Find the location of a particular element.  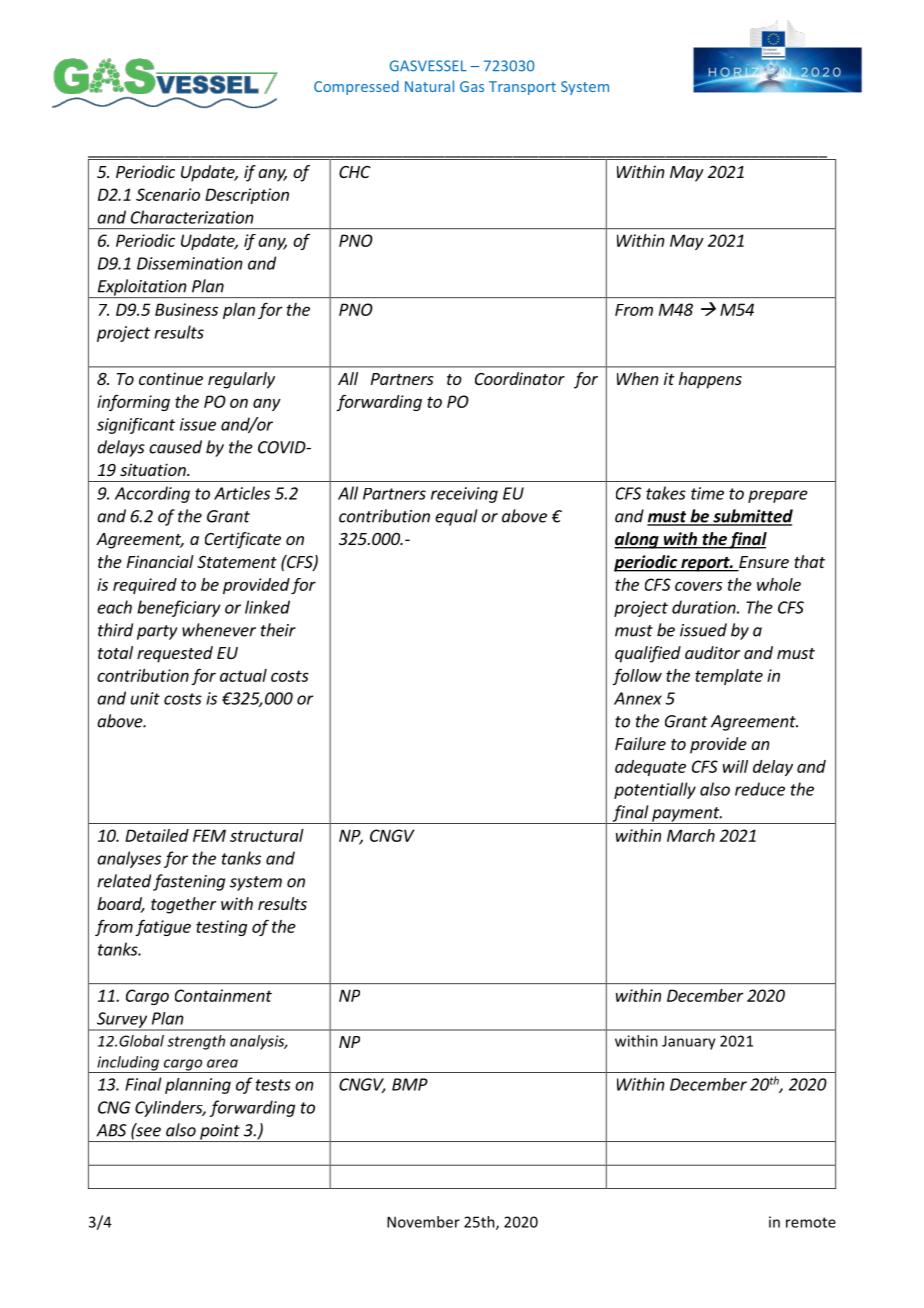

Scenario is located at coordinates (168, 194).
